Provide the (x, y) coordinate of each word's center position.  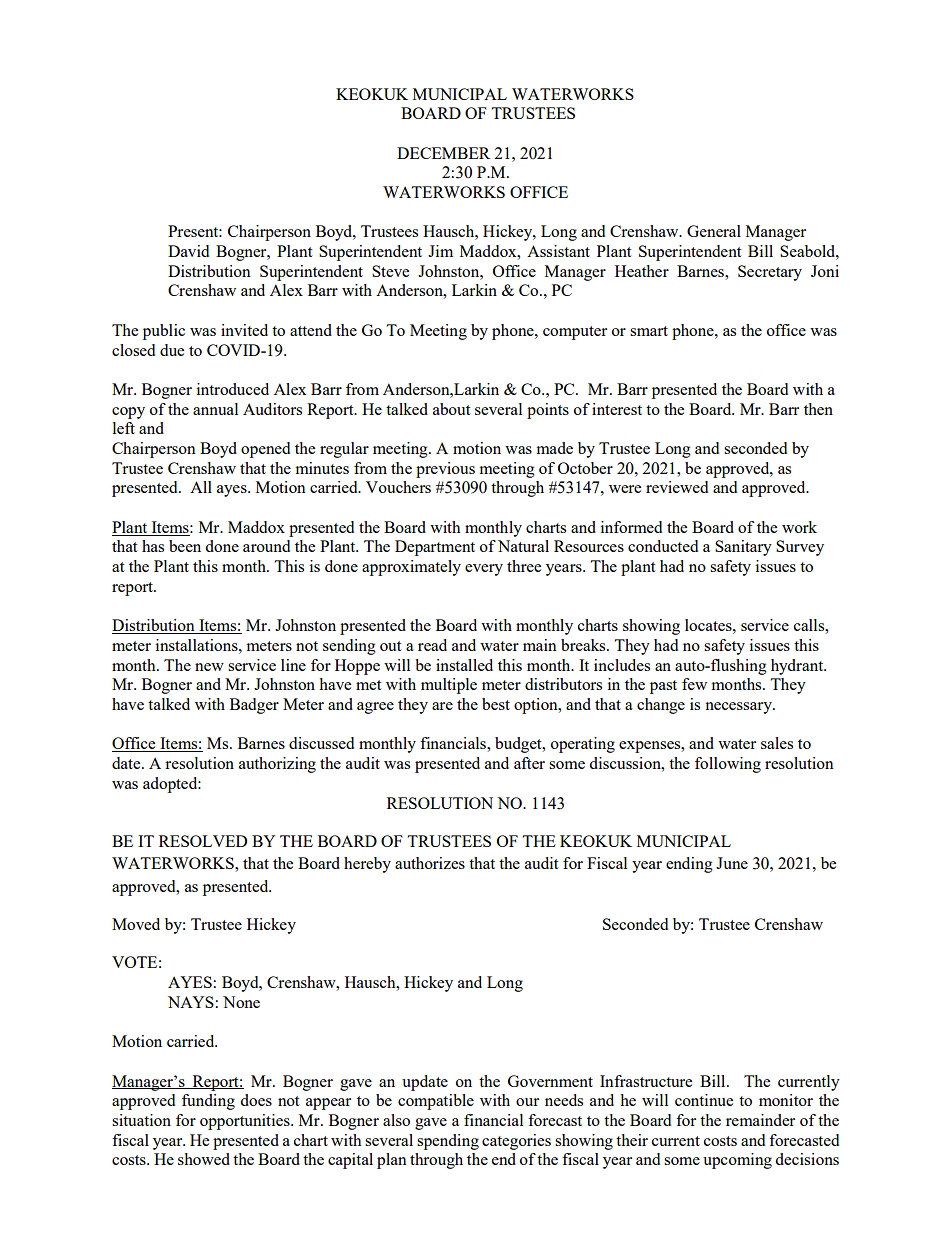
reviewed (677, 487)
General (714, 231)
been (185, 546)
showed (204, 1159)
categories (516, 1142)
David (188, 251)
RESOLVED (203, 841)
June (732, 863)
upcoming (737, 1161)
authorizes (430, 863)
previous (445, 470)
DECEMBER (443, 153)
